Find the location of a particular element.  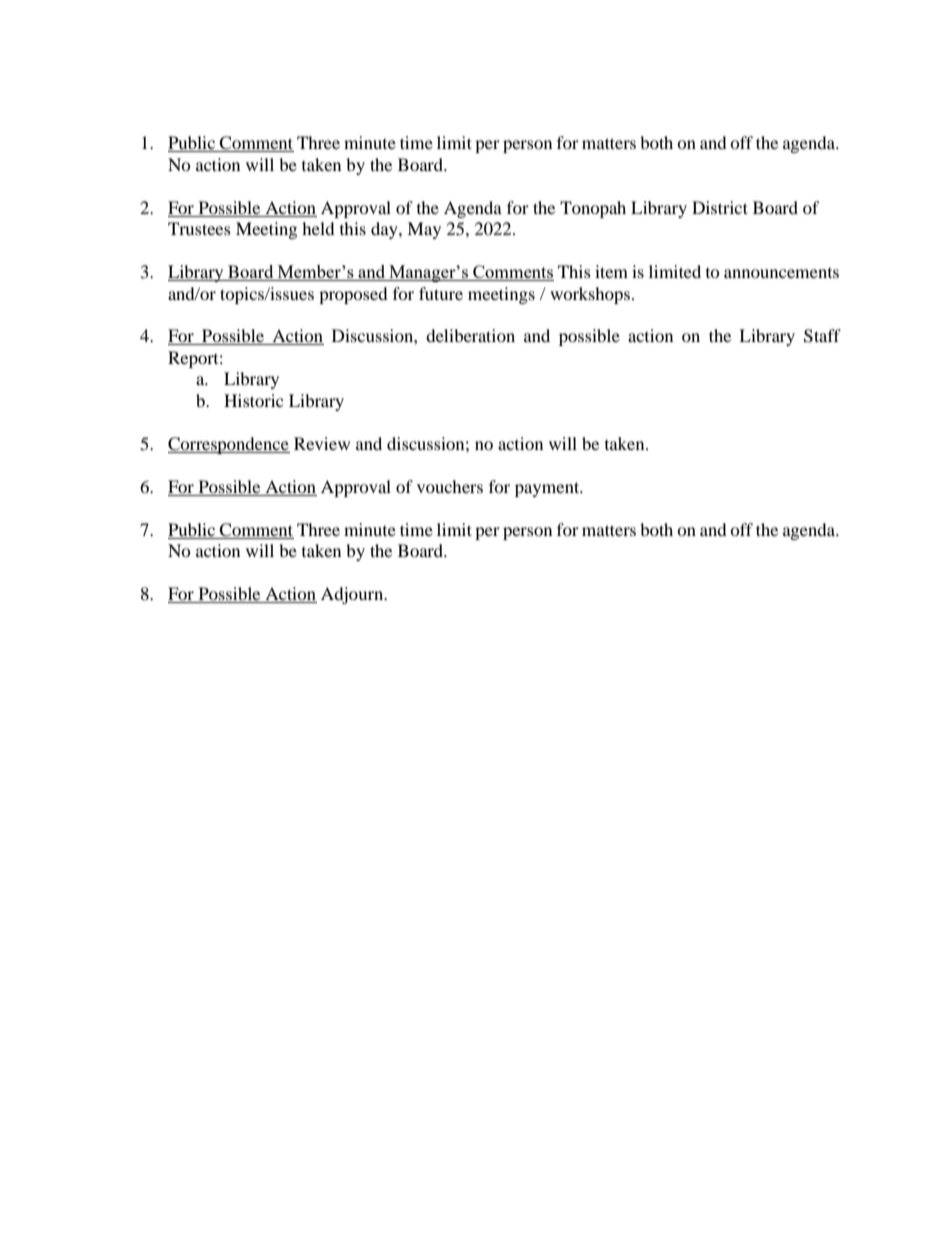

payment is located at coordinates (548, 489).
